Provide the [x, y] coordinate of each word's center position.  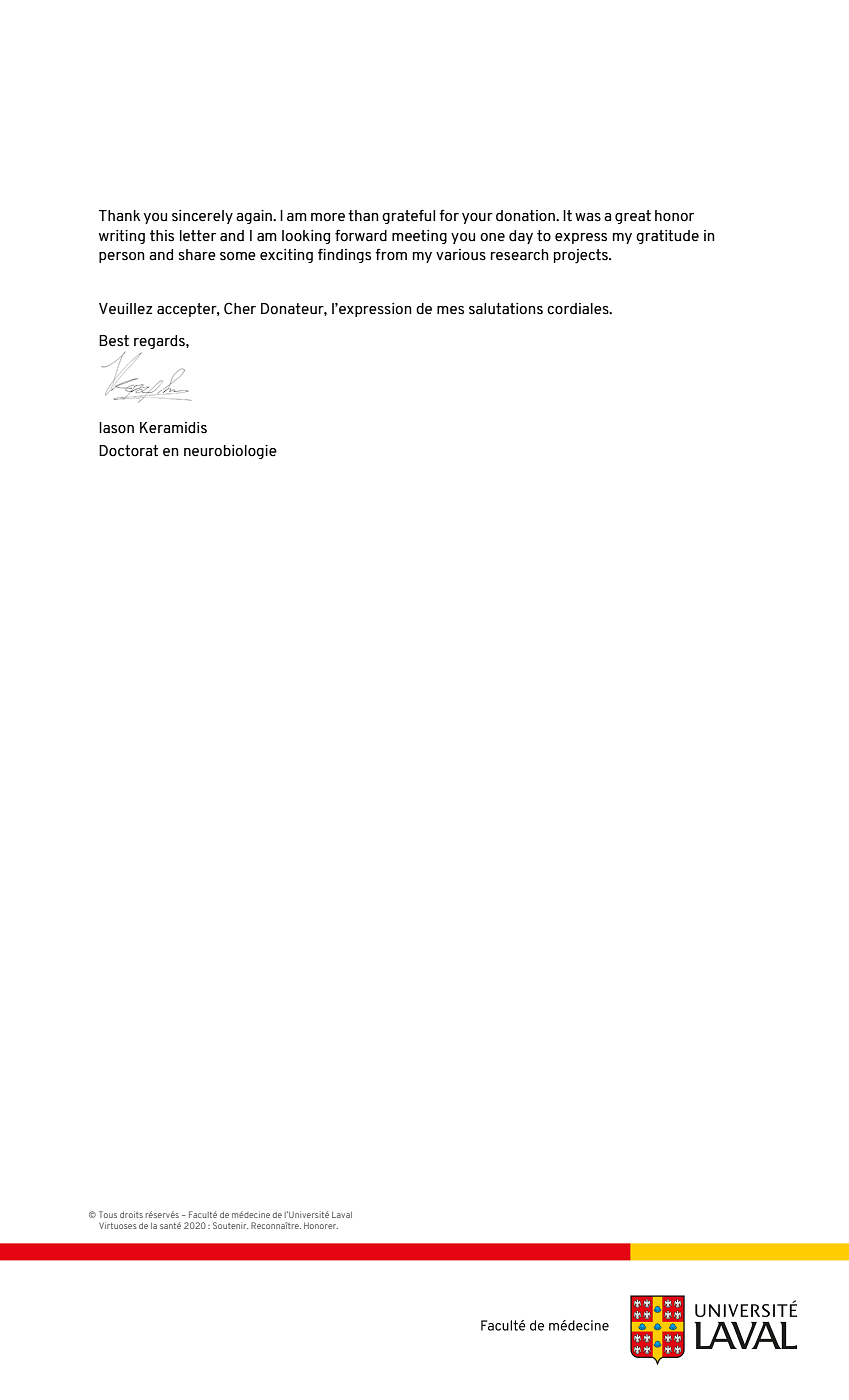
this [162, 236]
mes [450, 310]
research [519, 255]
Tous [108, 1214]
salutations [506, 309]
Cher [240, 308]
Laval [342, 1214]
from [391, 254]
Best [114, 341]
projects [581, 256]
